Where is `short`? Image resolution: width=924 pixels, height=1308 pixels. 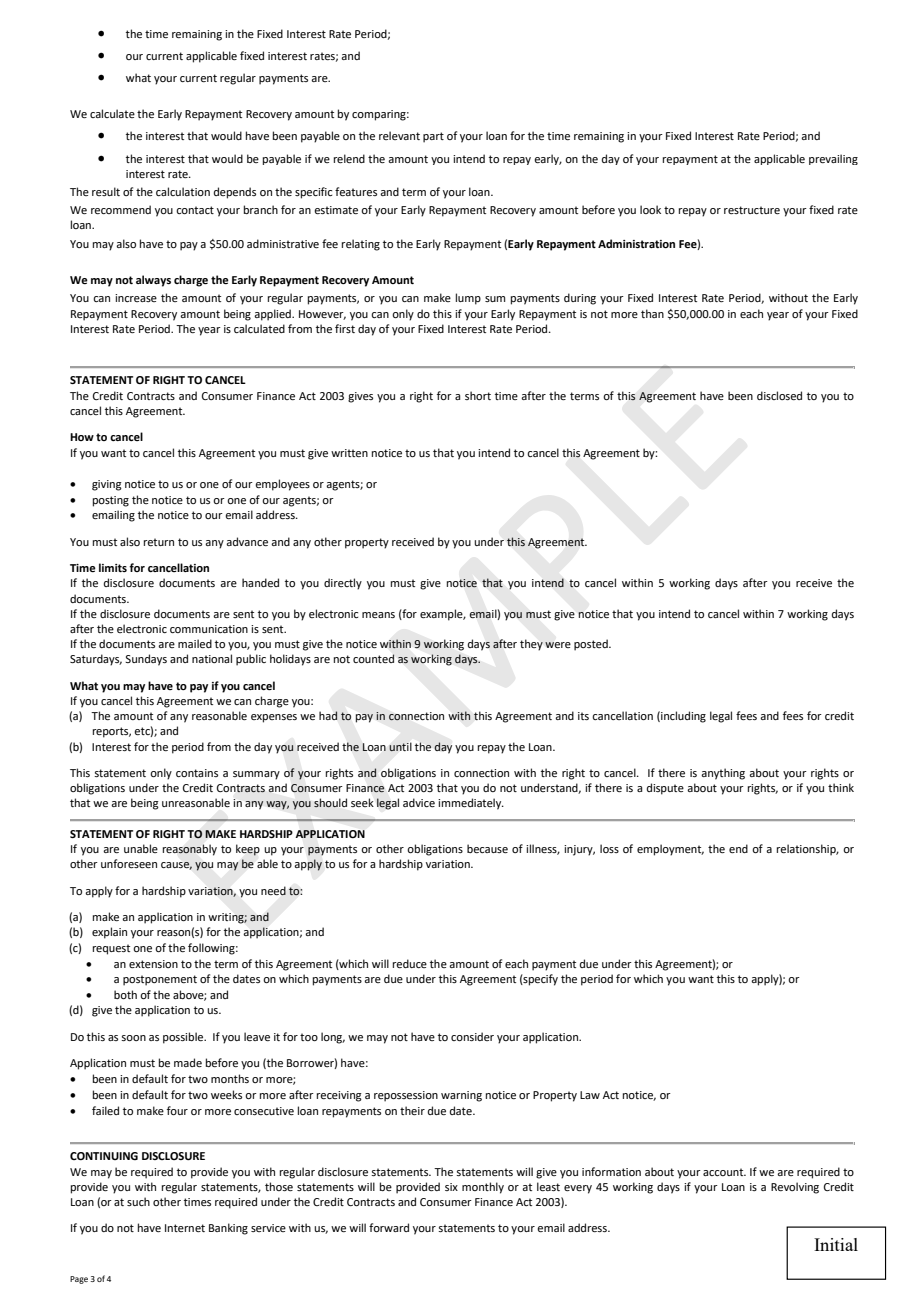
short is located at coordinates (478, 395).
